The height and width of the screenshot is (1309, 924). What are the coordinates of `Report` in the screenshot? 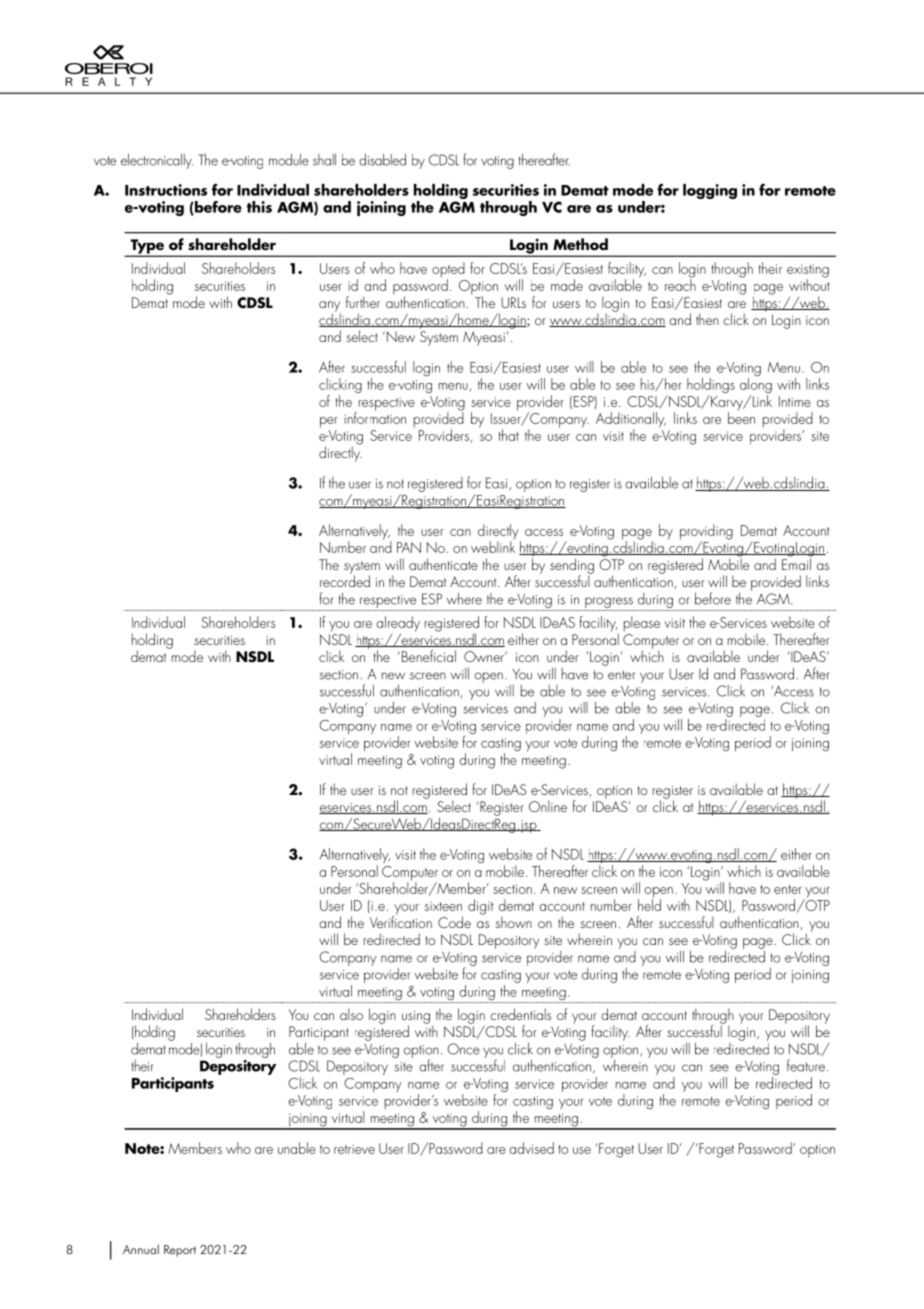 It's located at (180, 1251).
